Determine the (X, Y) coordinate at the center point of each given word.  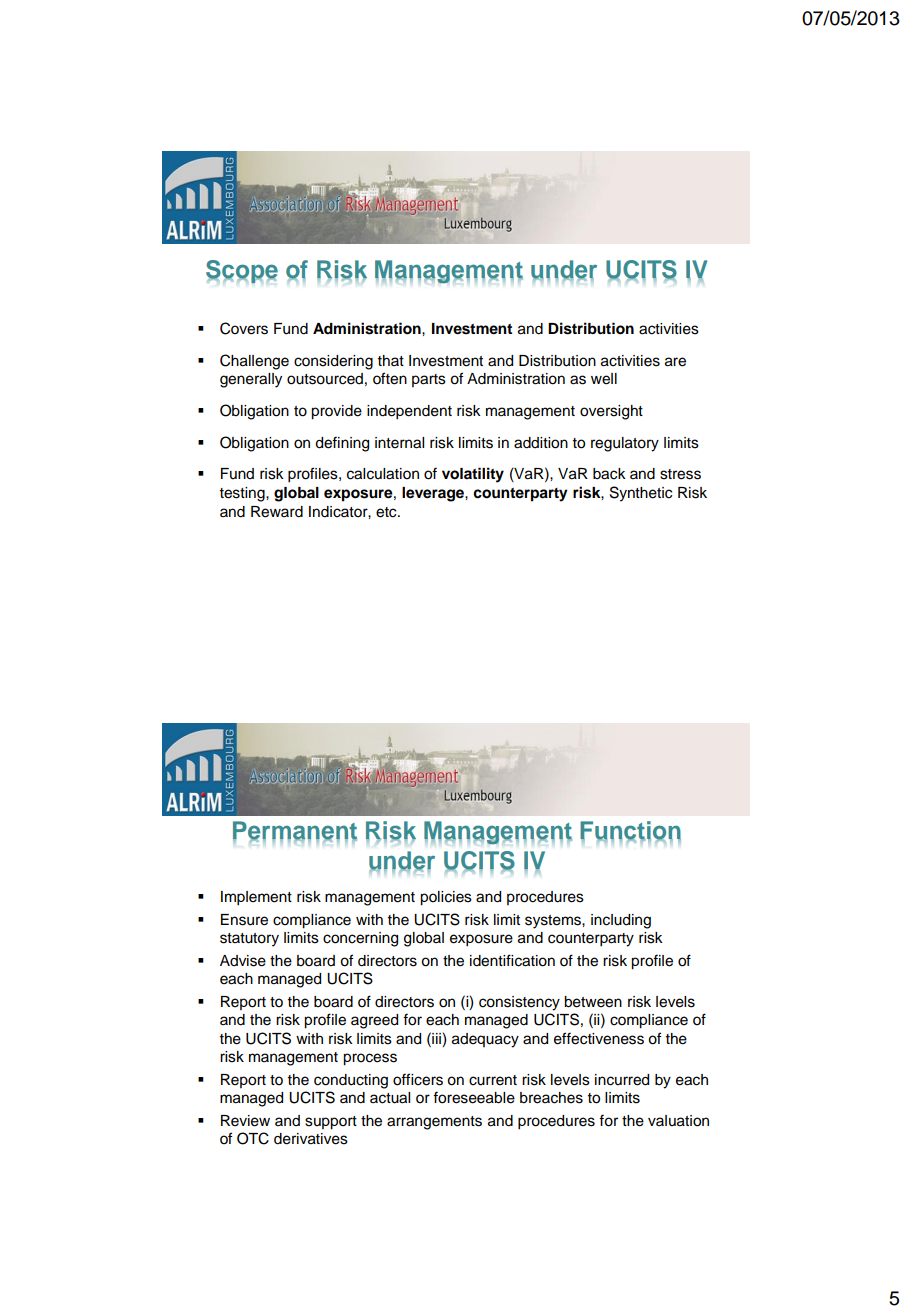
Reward (277, 512)
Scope (242, 271)
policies (446, 898)
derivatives (311, 1139)
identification (512, 960)
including (621, 921)
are (675, 362)
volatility (473, 475)
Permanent (295, 831)
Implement (256, 898)
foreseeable (474, 1097)
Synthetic (641, 494)
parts (429, 380)
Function (630, 831)
